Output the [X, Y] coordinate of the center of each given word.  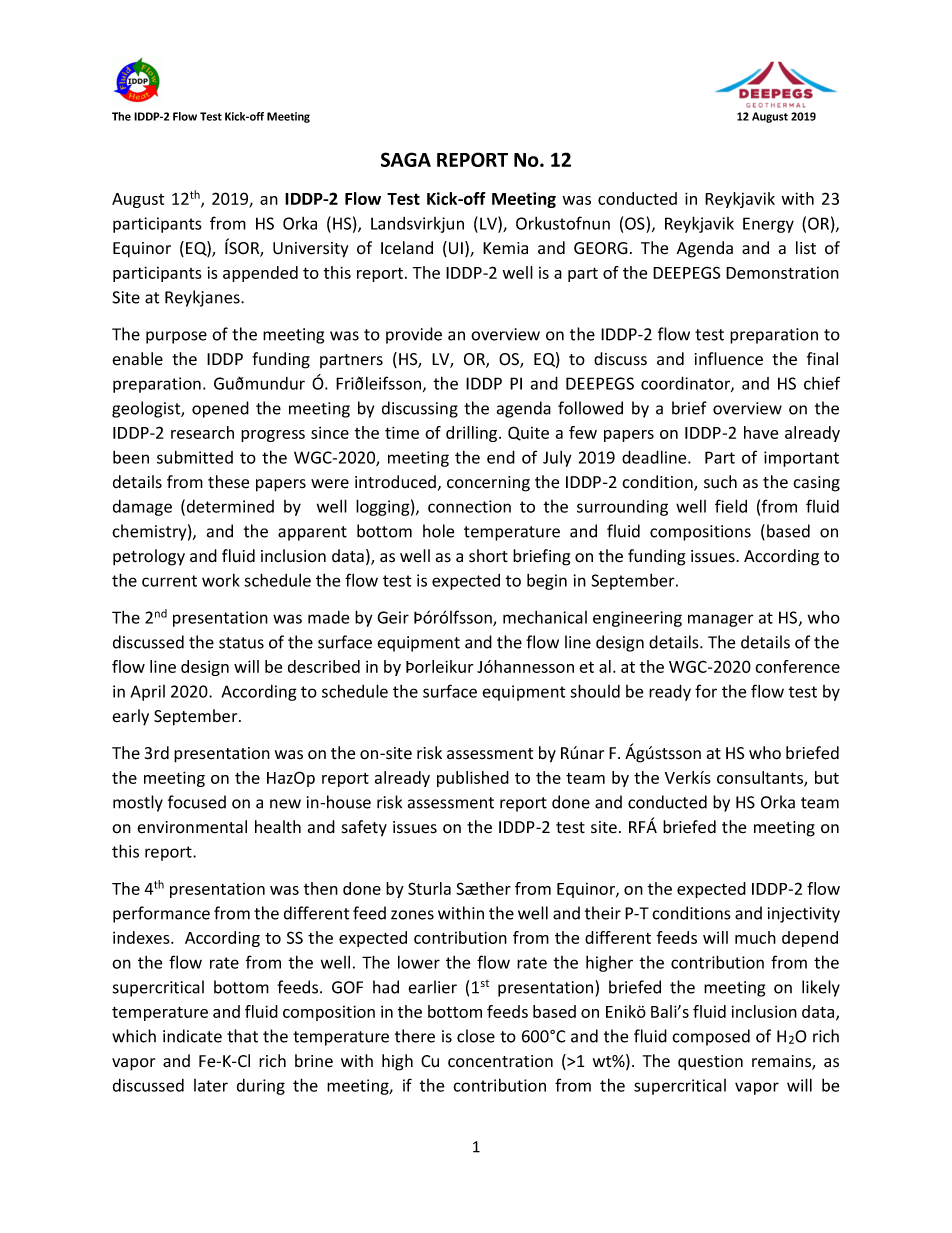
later [211, 1085]
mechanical [545, 617]
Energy [768, 225]
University [310, 250]
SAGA [406, 159]
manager [721, 620]
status [241, 643]
